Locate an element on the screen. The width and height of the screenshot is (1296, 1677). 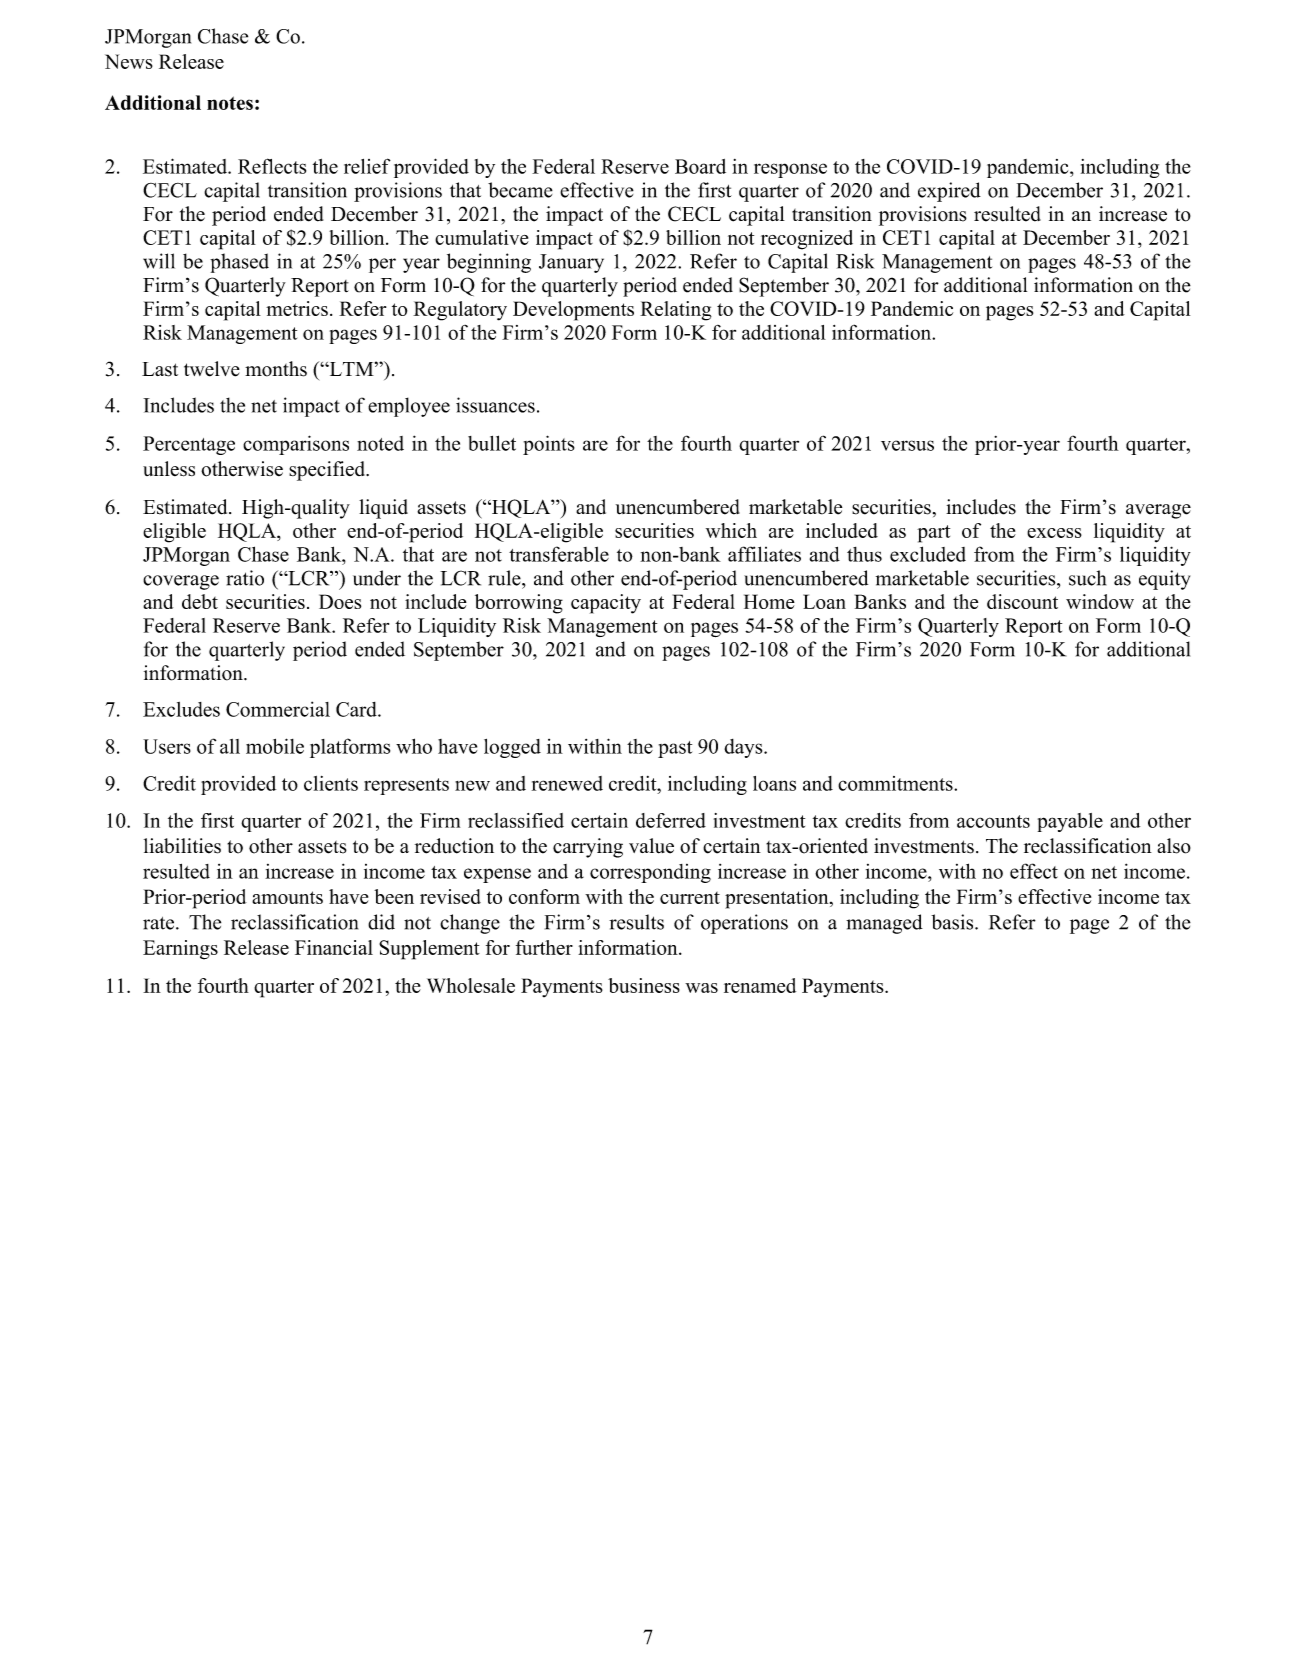
past is located at coordinates (675, 749).
